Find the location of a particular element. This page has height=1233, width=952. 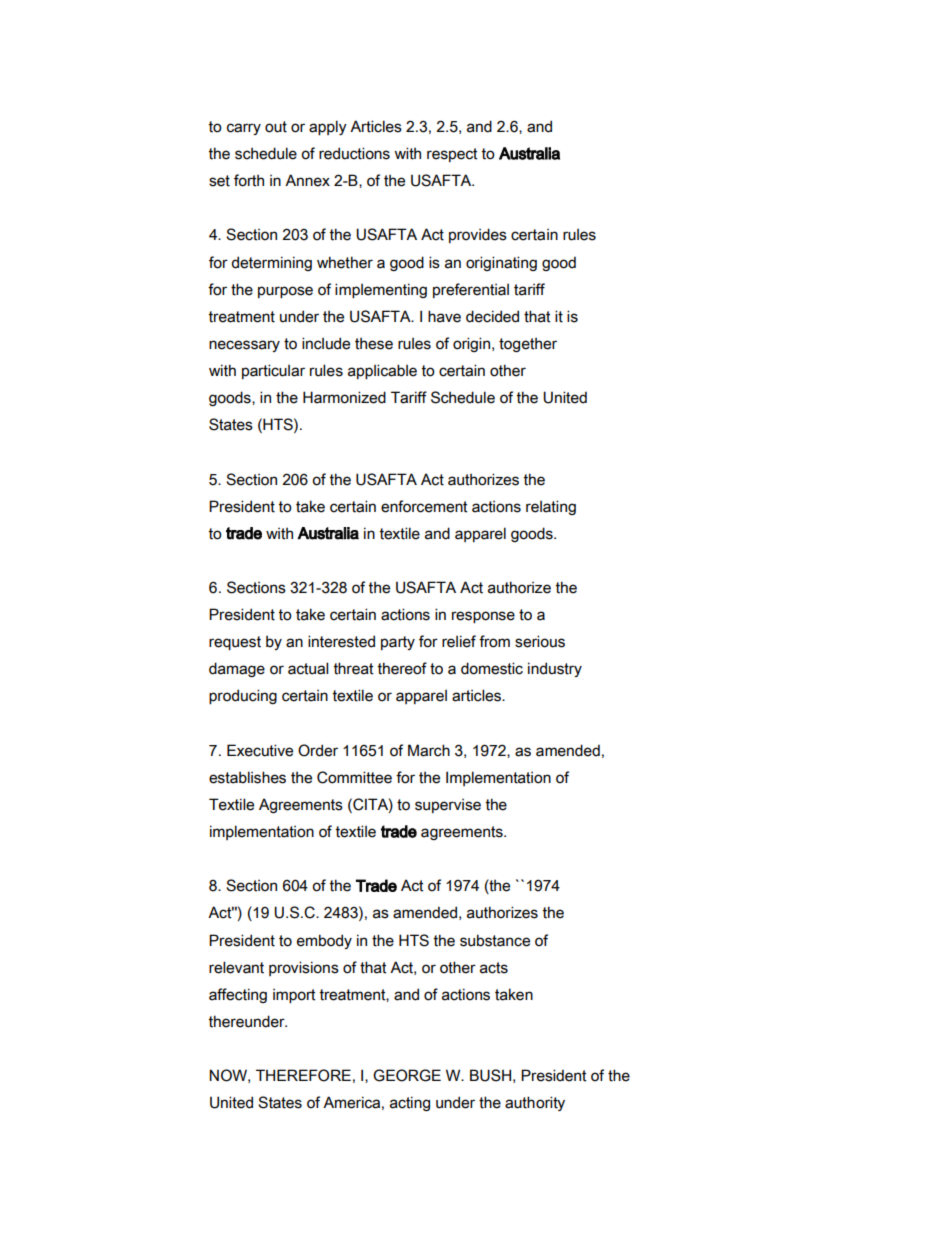

forth is located at coordinates (249, 180).
